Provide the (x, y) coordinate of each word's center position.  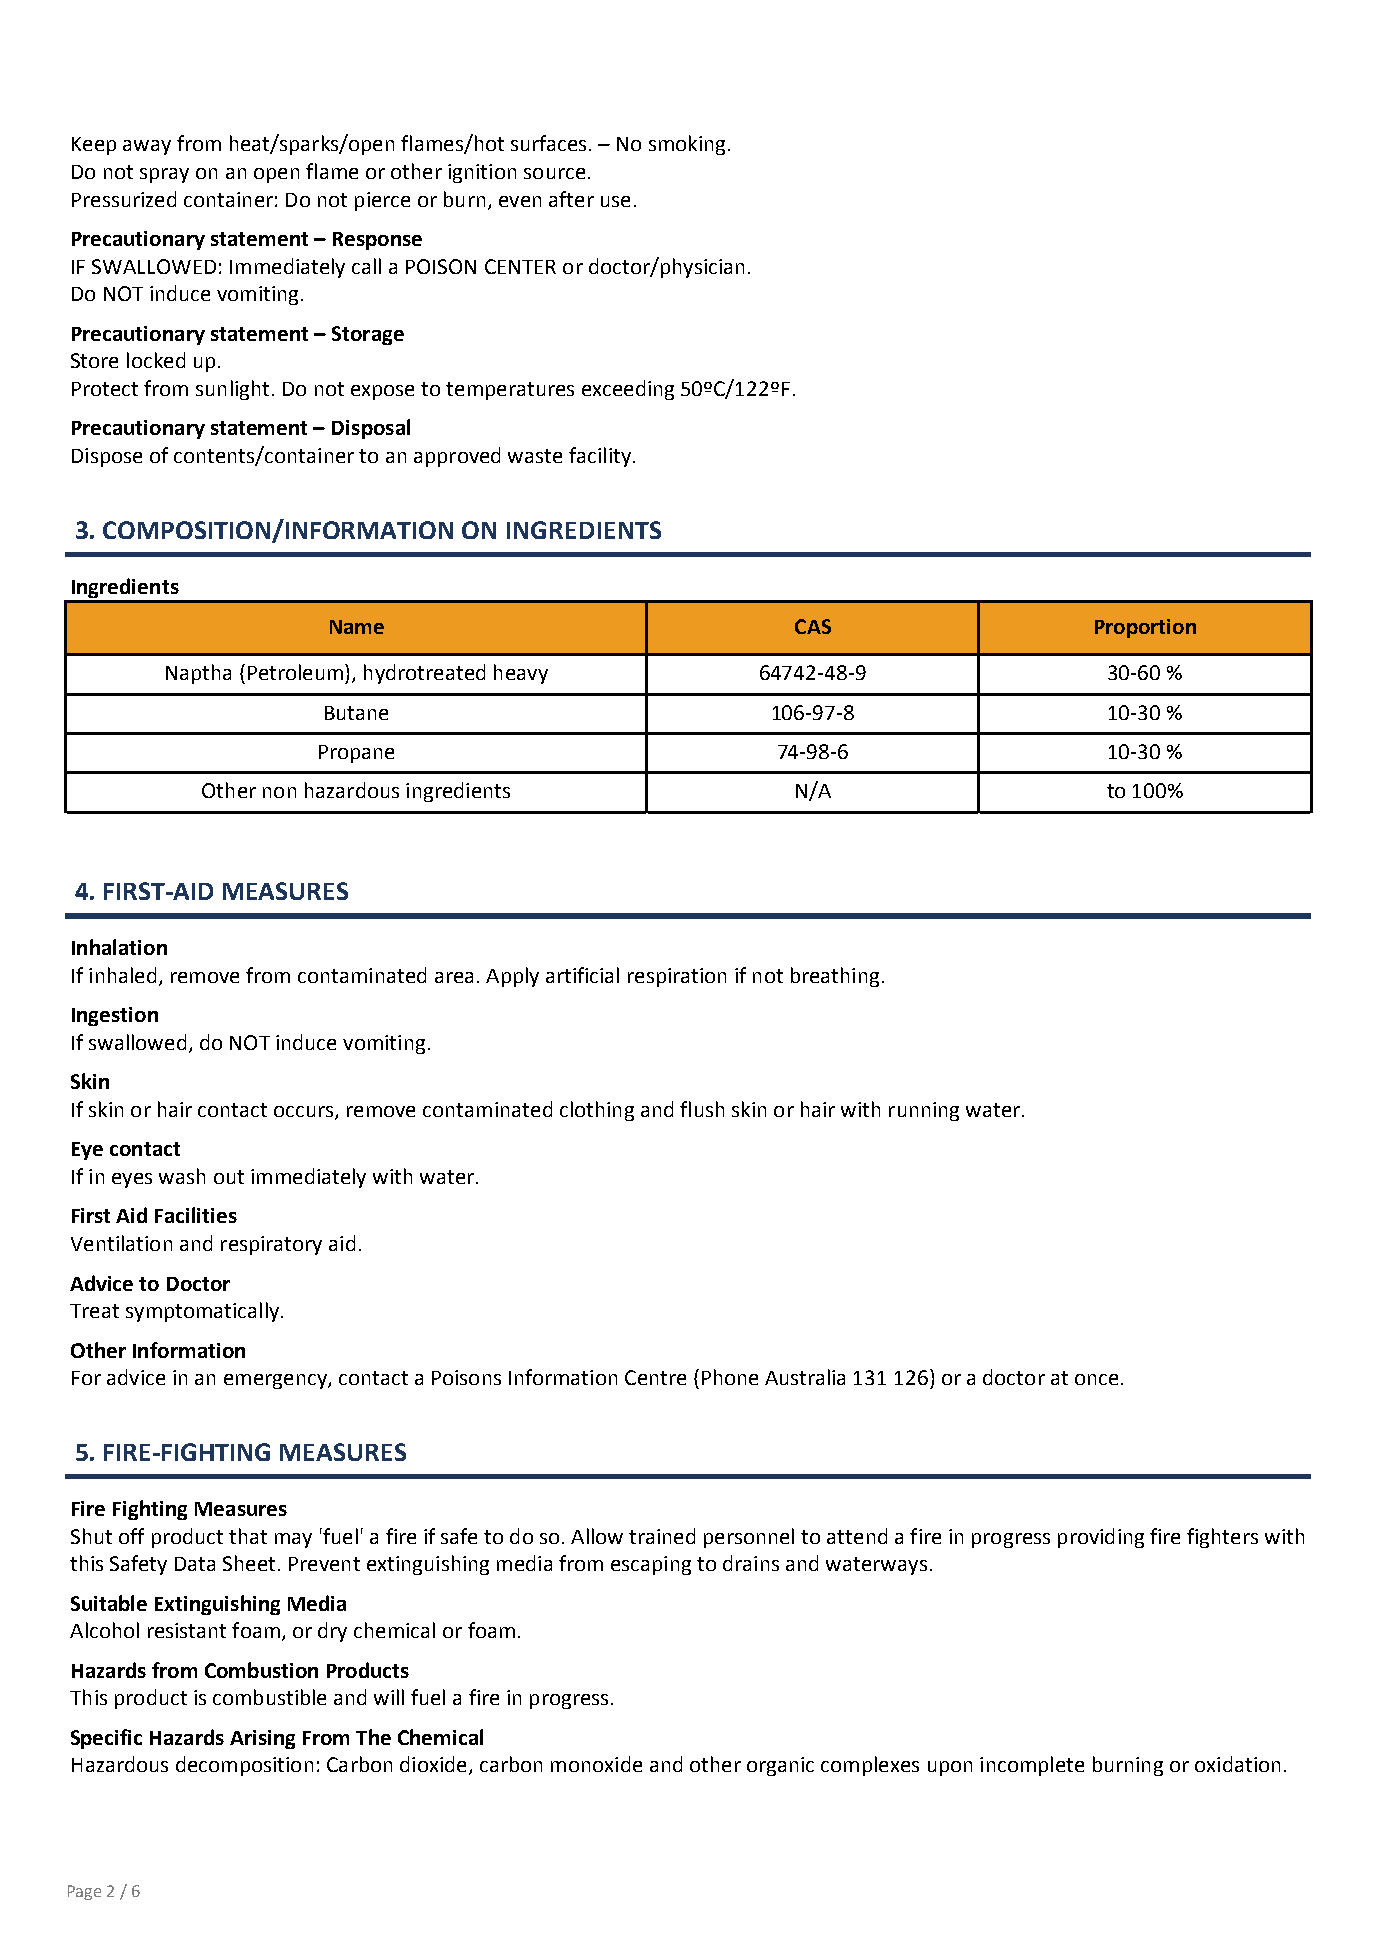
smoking (687, 145)
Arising (262, 1739)
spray (164, 175)
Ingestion (115, 1016)
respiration (677, 977)
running (924, 1111)
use (615, 201)
